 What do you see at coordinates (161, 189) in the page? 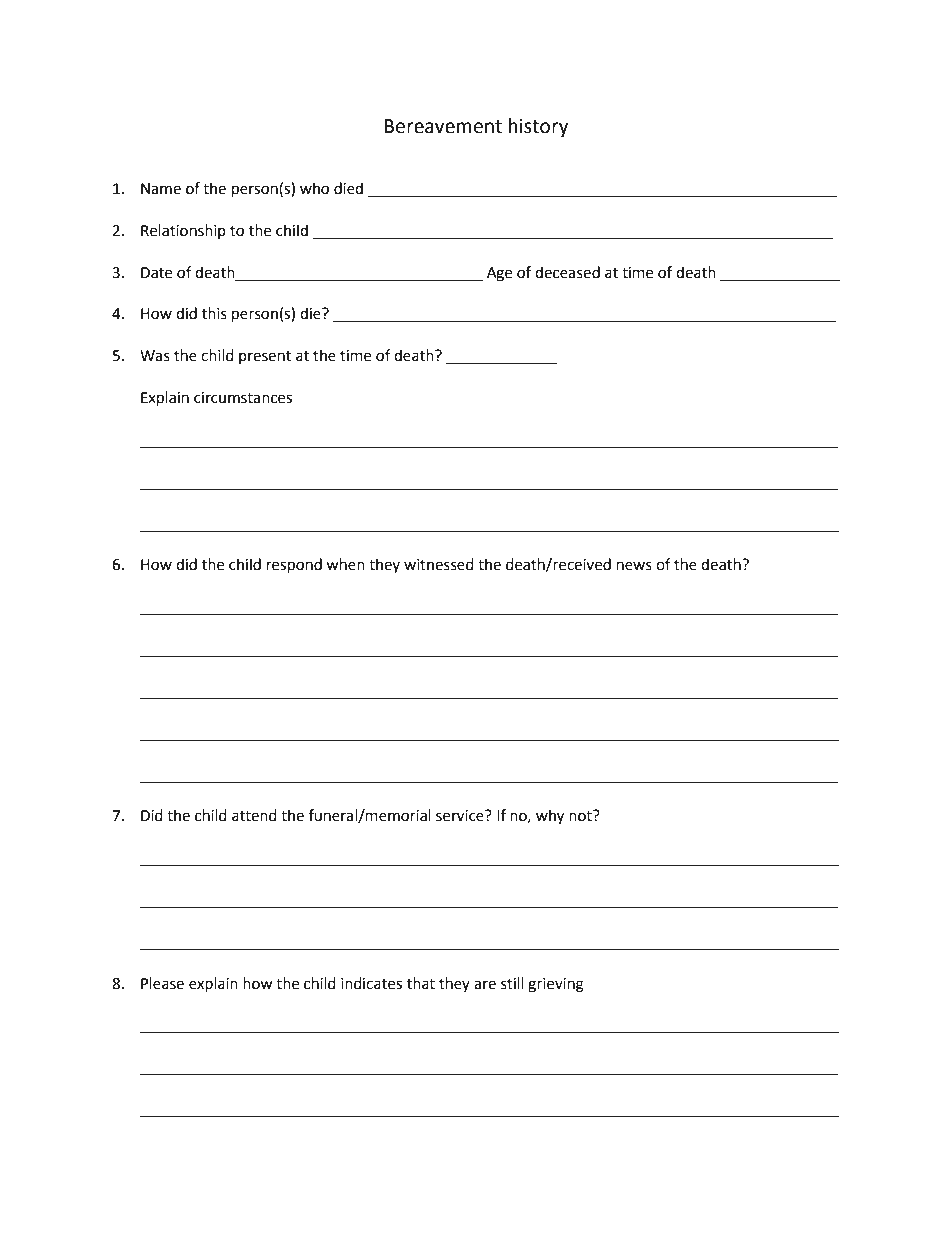
I see `Name` at bounding box center [161, 189].
